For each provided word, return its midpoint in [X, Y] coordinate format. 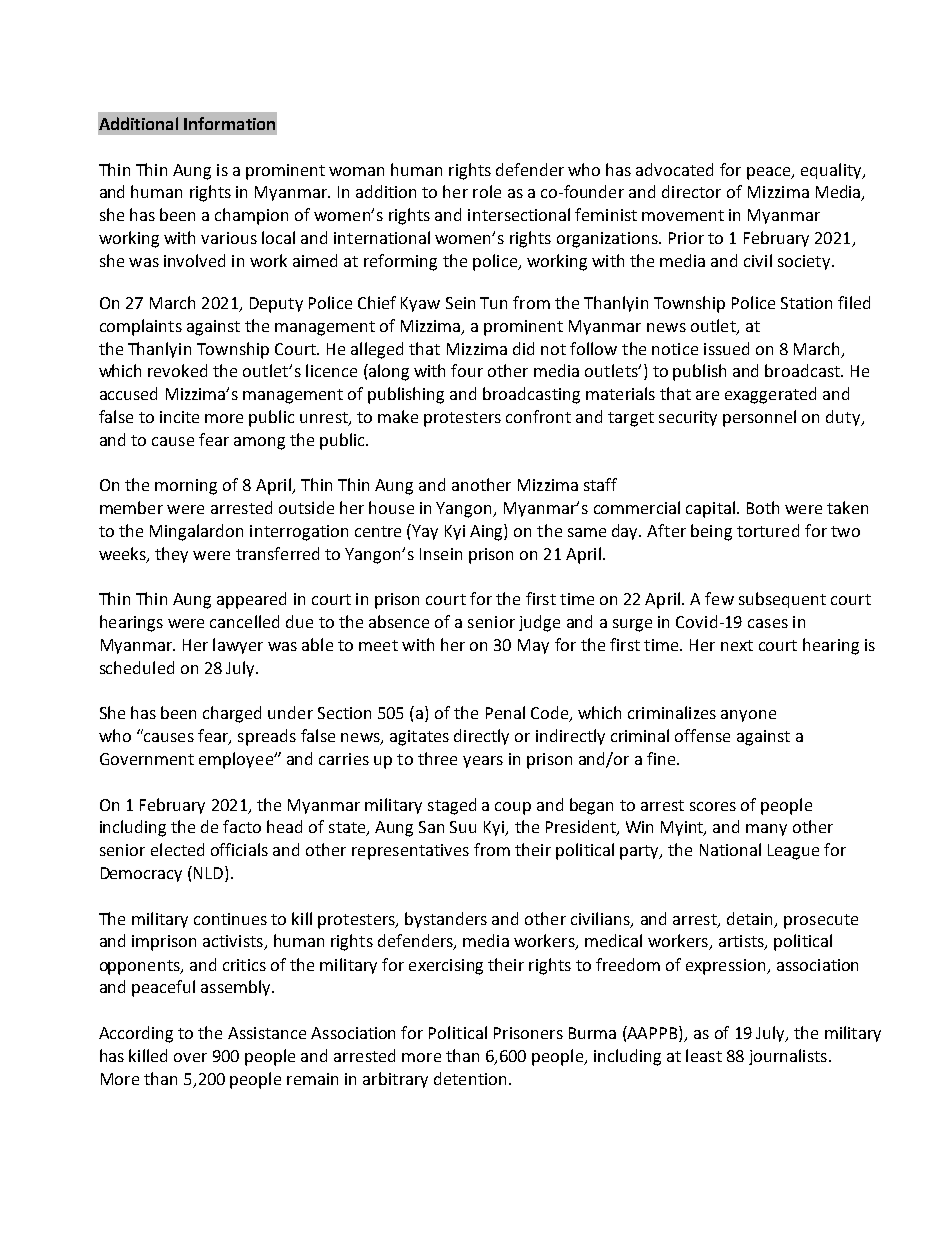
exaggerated [770, 395]
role [487, 191]
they [171, 555]
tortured [768, 530]
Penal [505, 712]
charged [232, 714]
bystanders [446, 920]
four [467, 370]
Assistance [267, 1033]
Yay [425, 532]
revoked [177, 370]
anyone [748, 716]
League [793, 852]
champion [251, 216]
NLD [210, 874]
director [691, 191]
